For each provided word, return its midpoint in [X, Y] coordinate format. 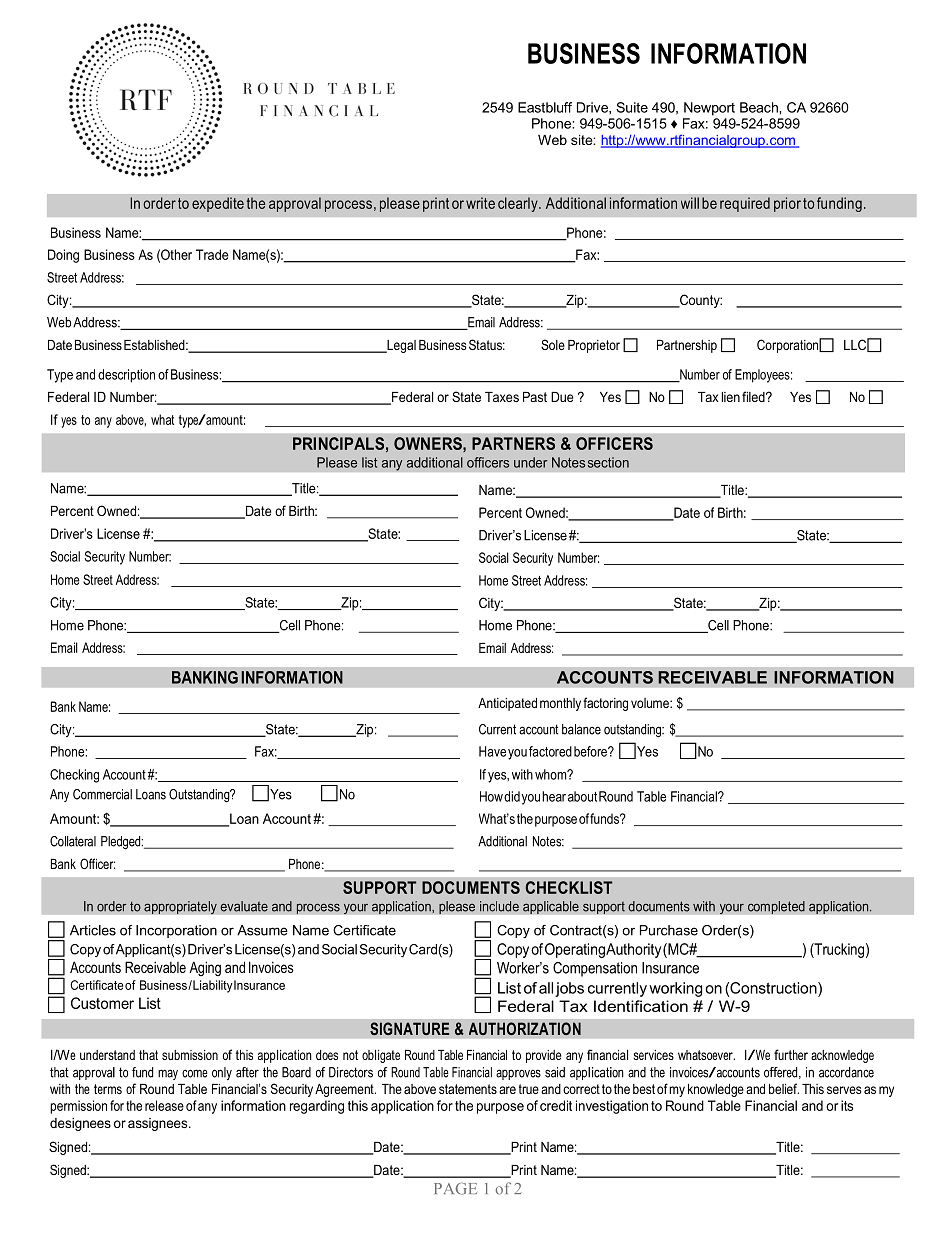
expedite [218, 204]
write [480, 203]
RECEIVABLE [712, 677]
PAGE [455, 1189]
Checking [74, 776]
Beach [760, 107]
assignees [159, 1124]
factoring [605, 704]
